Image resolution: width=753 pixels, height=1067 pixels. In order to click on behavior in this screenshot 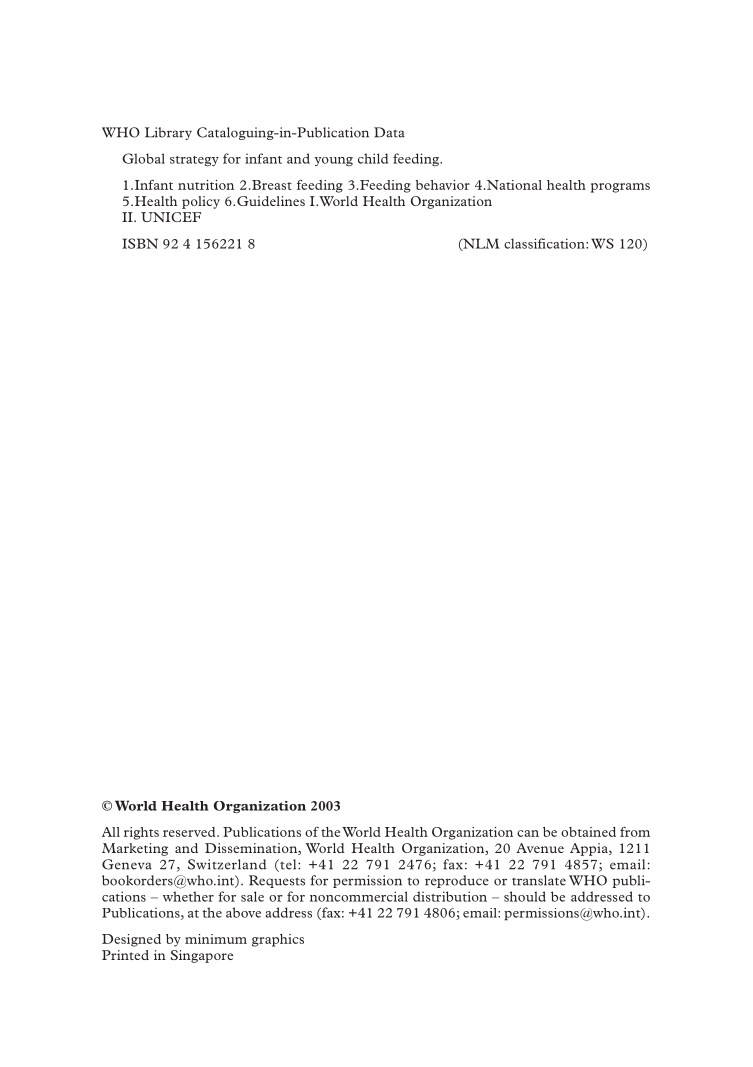, I will do `click(443, 185)`.
